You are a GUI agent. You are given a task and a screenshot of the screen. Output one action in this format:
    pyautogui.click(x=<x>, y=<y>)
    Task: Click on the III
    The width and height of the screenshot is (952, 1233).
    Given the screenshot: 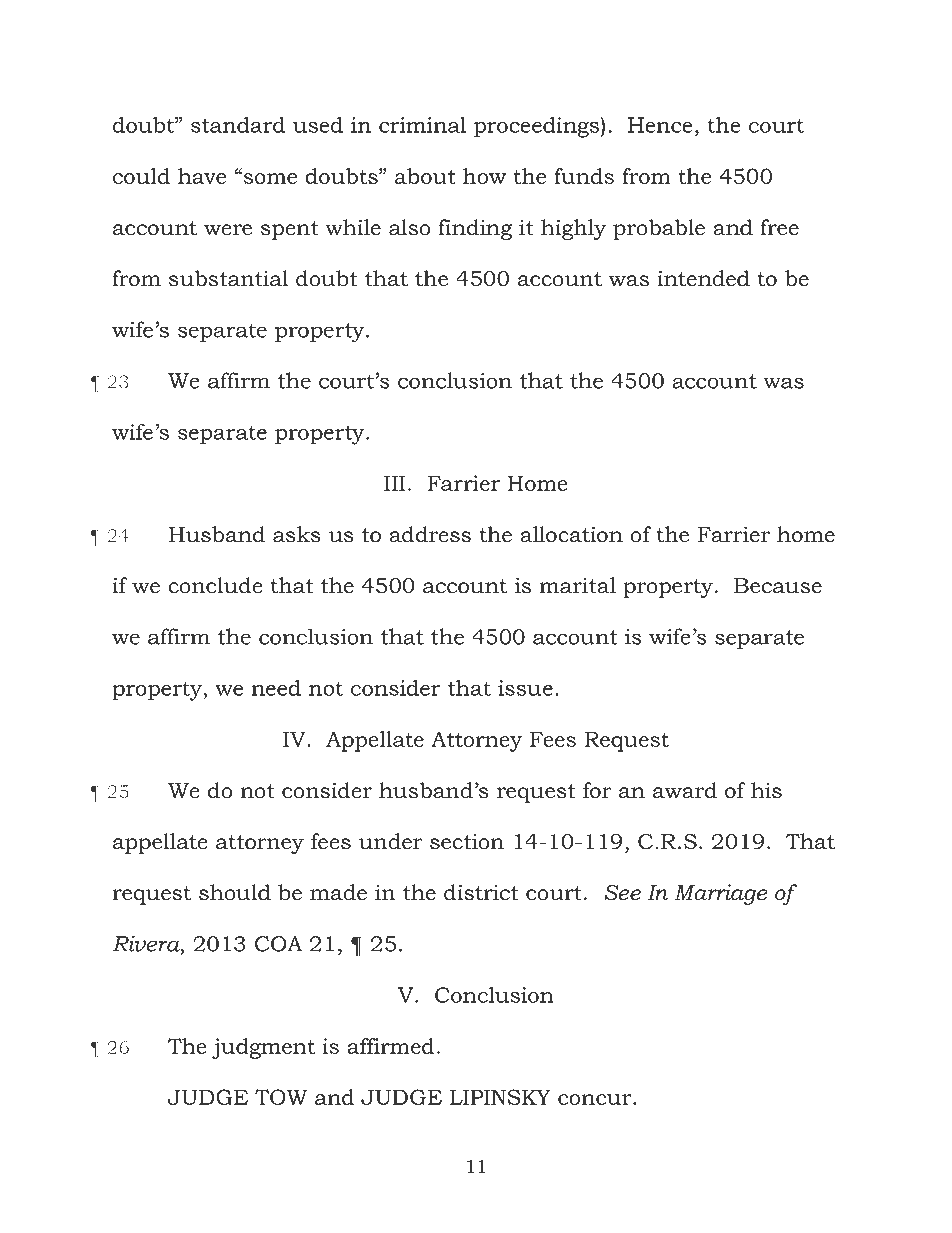 What is the action you would take?
    pyautogui.click(x=394, y=483)
